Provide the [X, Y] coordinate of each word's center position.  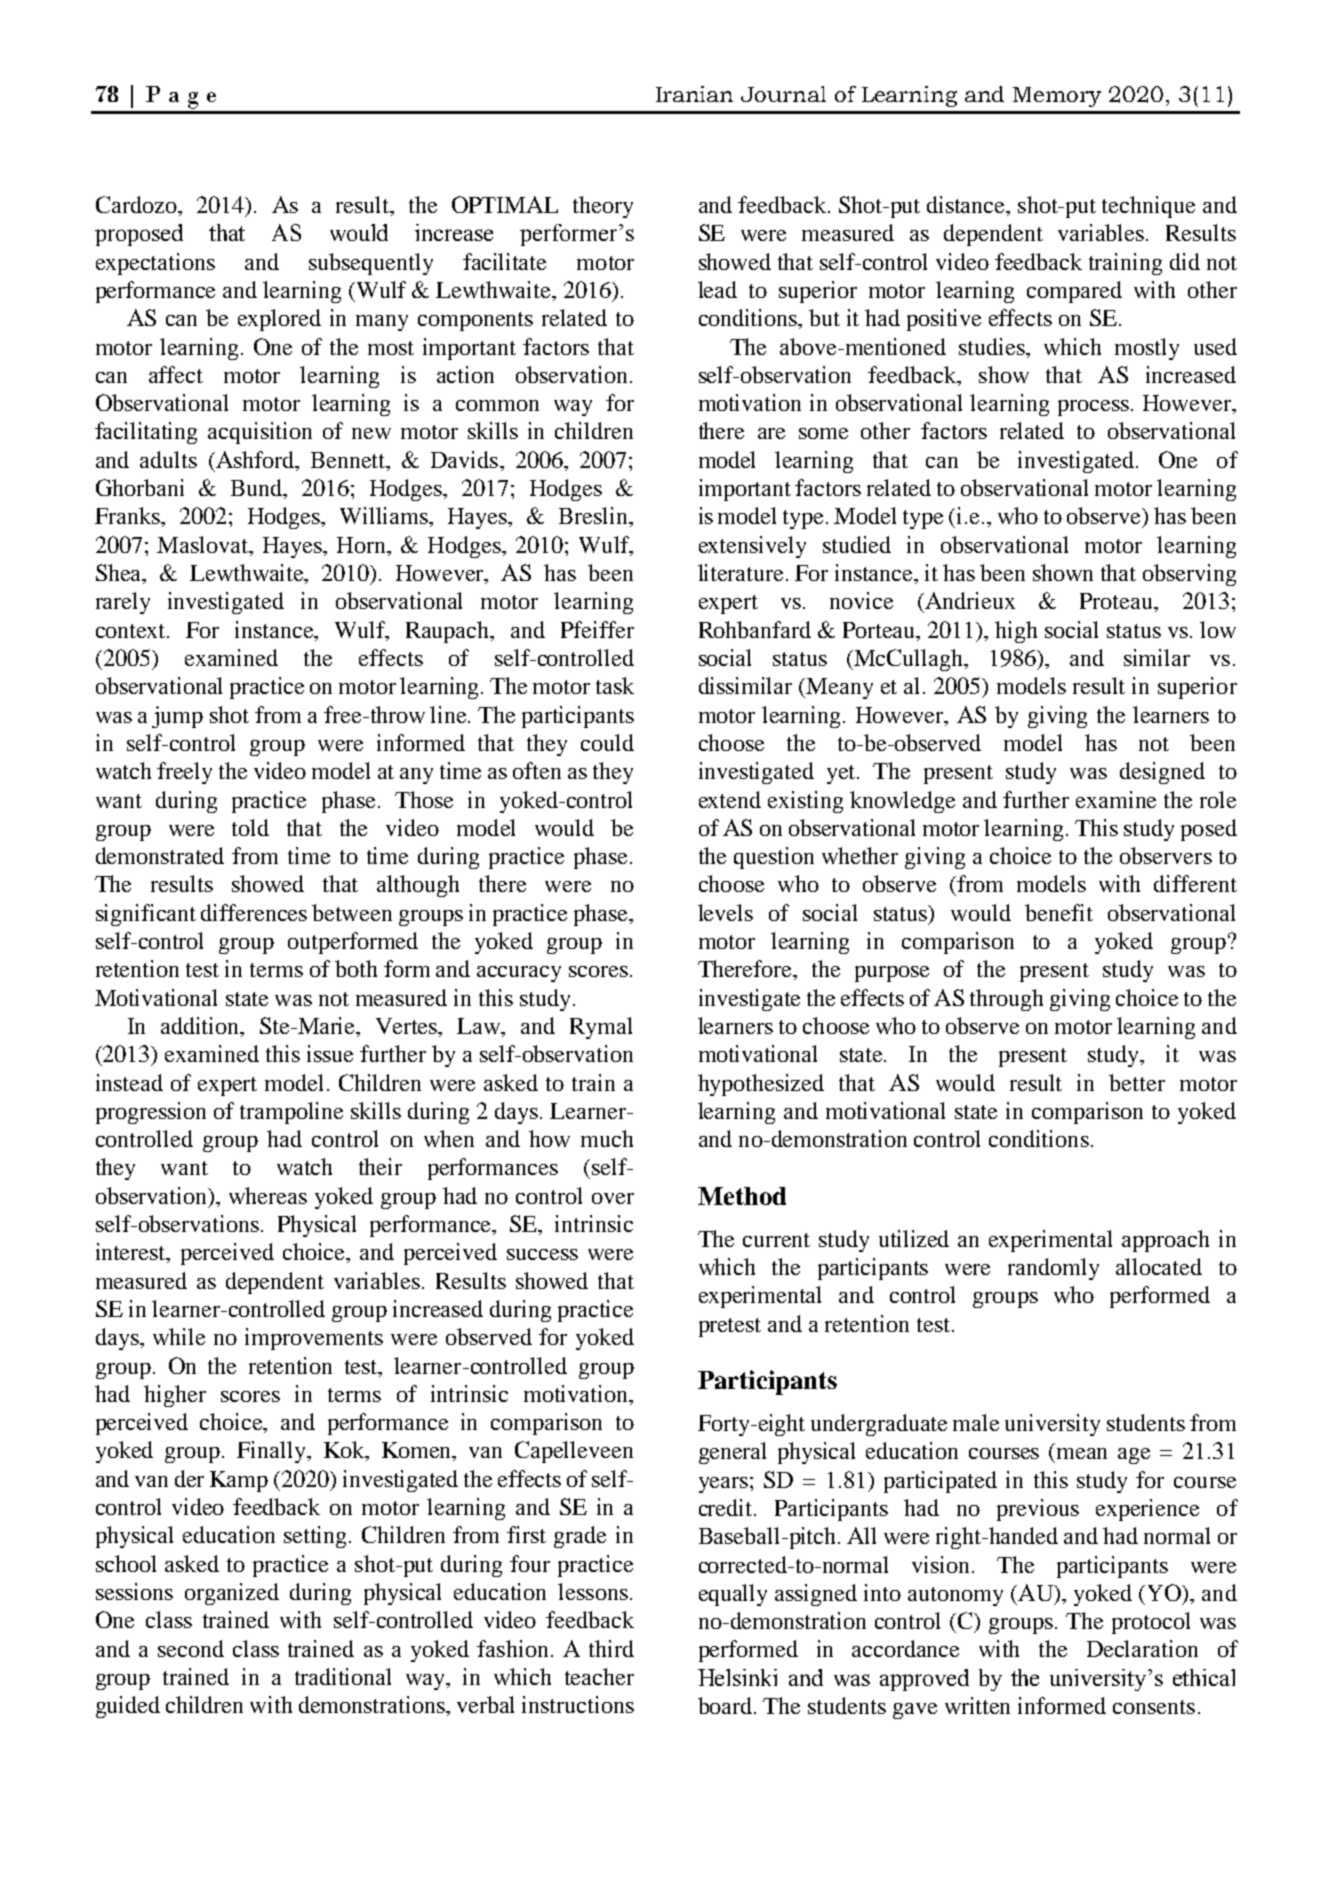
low [1218, 629]
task [615, 685]
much [607, 1138]
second [191, 1648]
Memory [1057, 97]
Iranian [694, 94]
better [1137, 1082]
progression [151, 1113]
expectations [155, 264]
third [611, 1648]
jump [177, 717]
